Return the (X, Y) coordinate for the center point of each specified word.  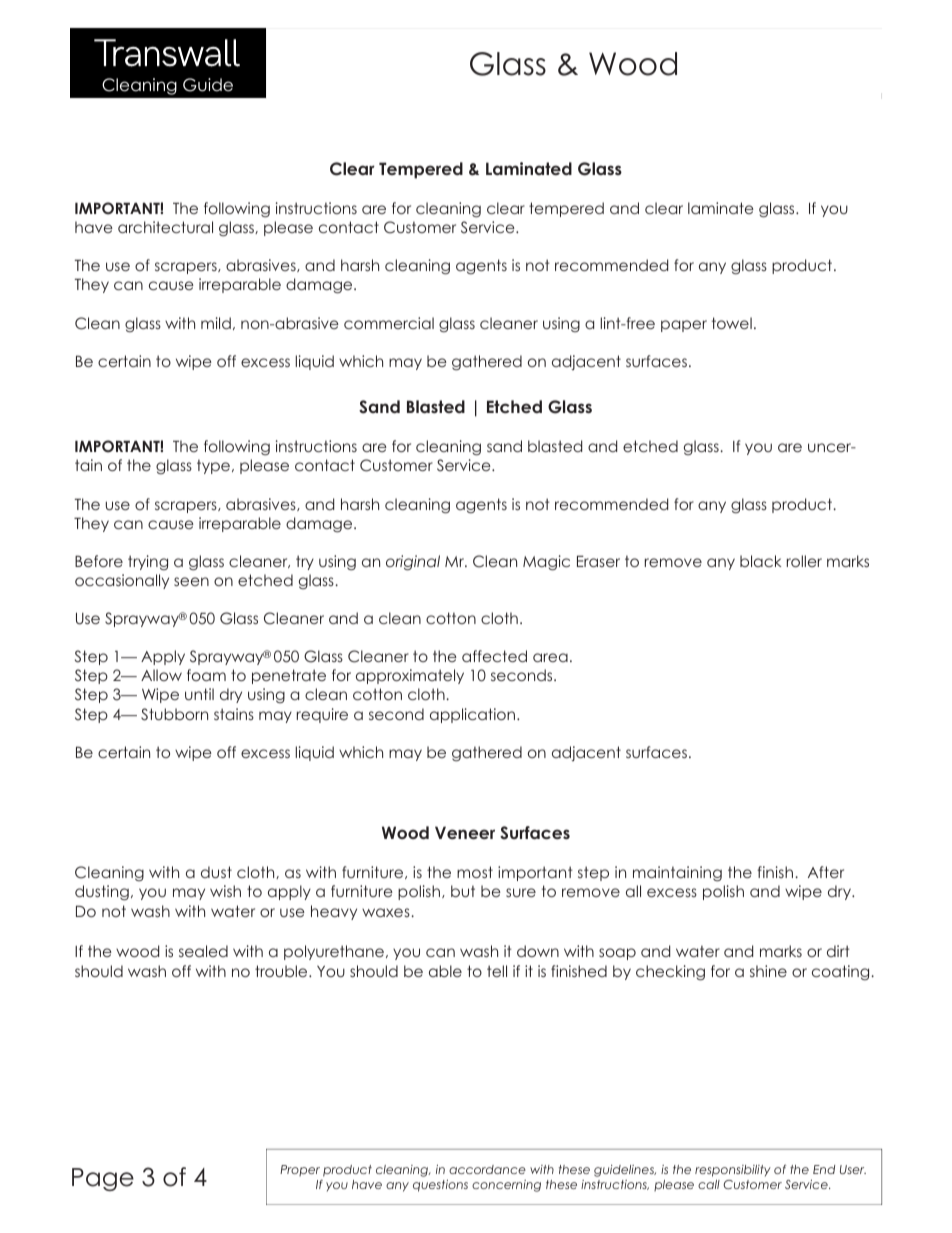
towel (732, 323)
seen (191, 581)
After (826, 872)
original (413, 563)
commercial (389, 323)
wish (225, 891)
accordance (487, 1169)
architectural (165, 227)
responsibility (733, 1171)
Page (103, 1179)
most (475, 872)
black (760, 561)
